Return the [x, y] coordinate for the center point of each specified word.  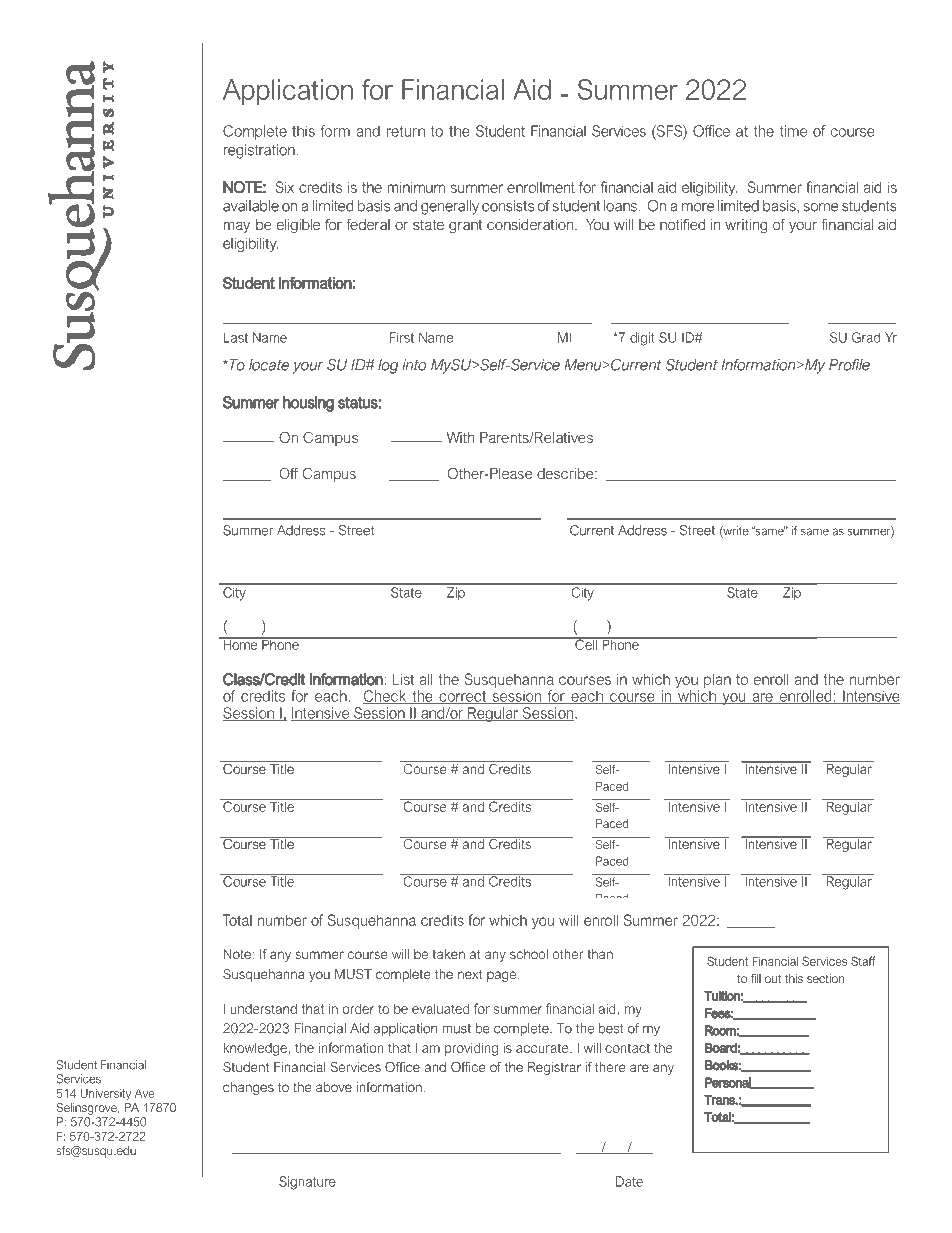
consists [508, 206]
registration [260, 151]
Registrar [554, 1068]
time [793, 131]
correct [463, 697]
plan [717, 680]
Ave [144, 1093]
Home [240, 643]
